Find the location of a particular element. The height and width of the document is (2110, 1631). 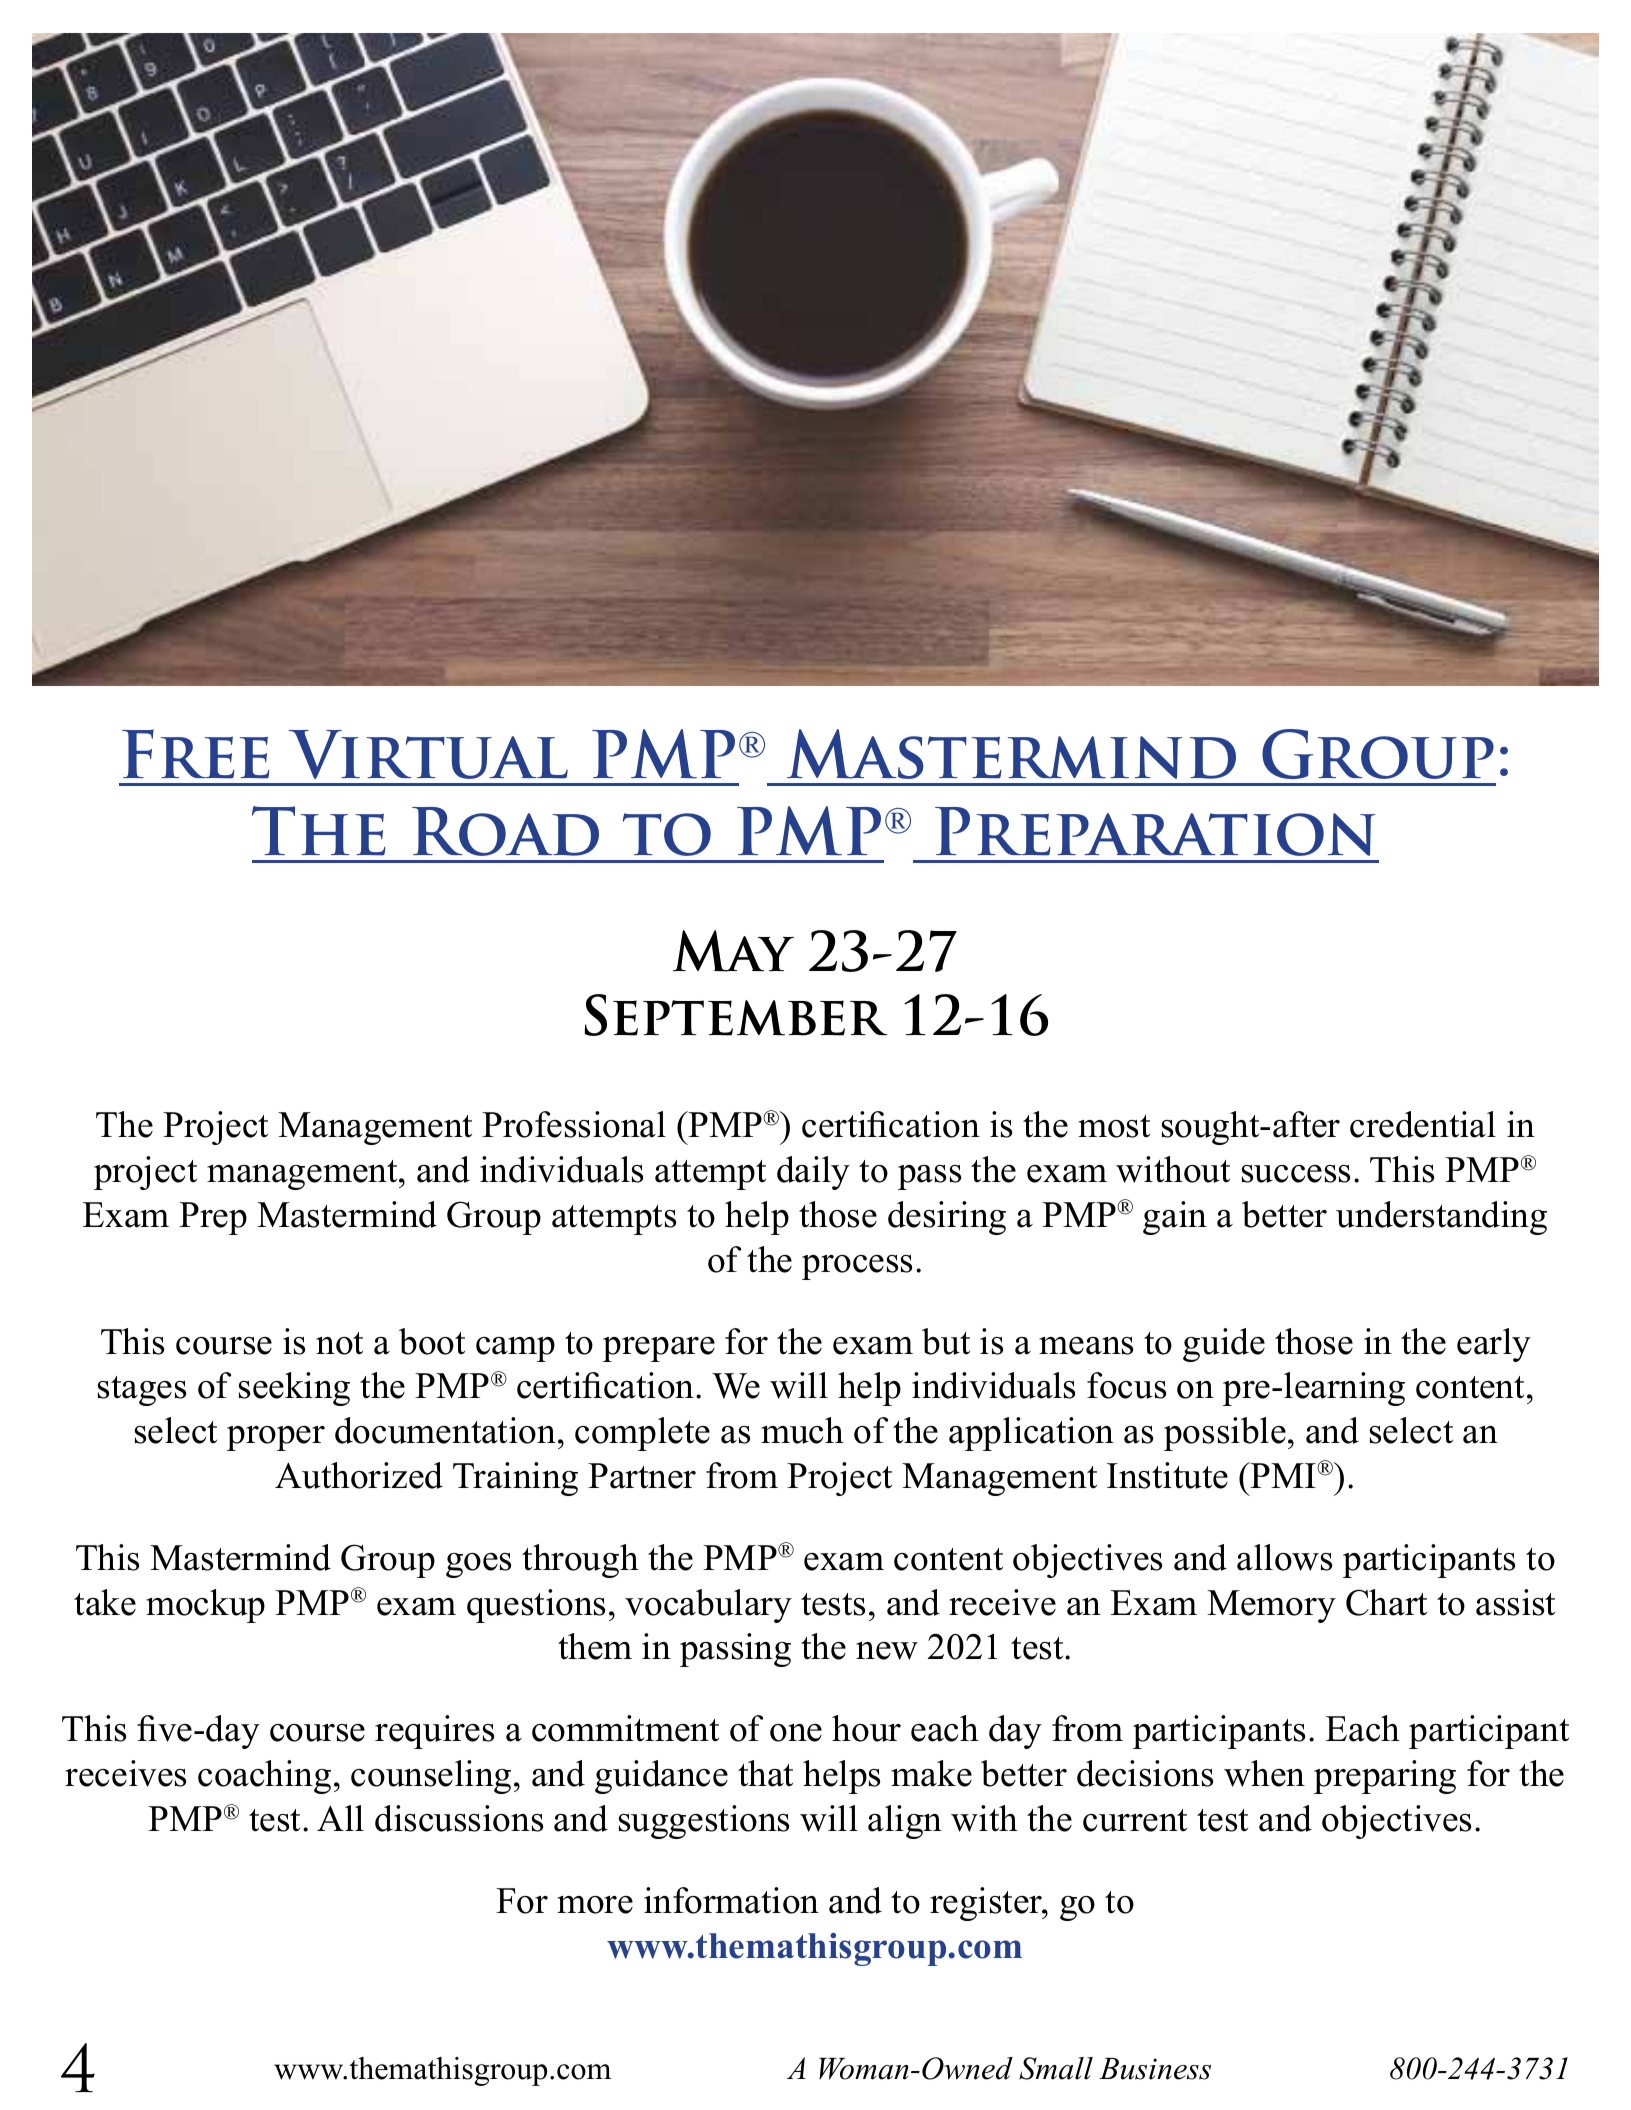

daily is located at coordinates (813, 1173).
